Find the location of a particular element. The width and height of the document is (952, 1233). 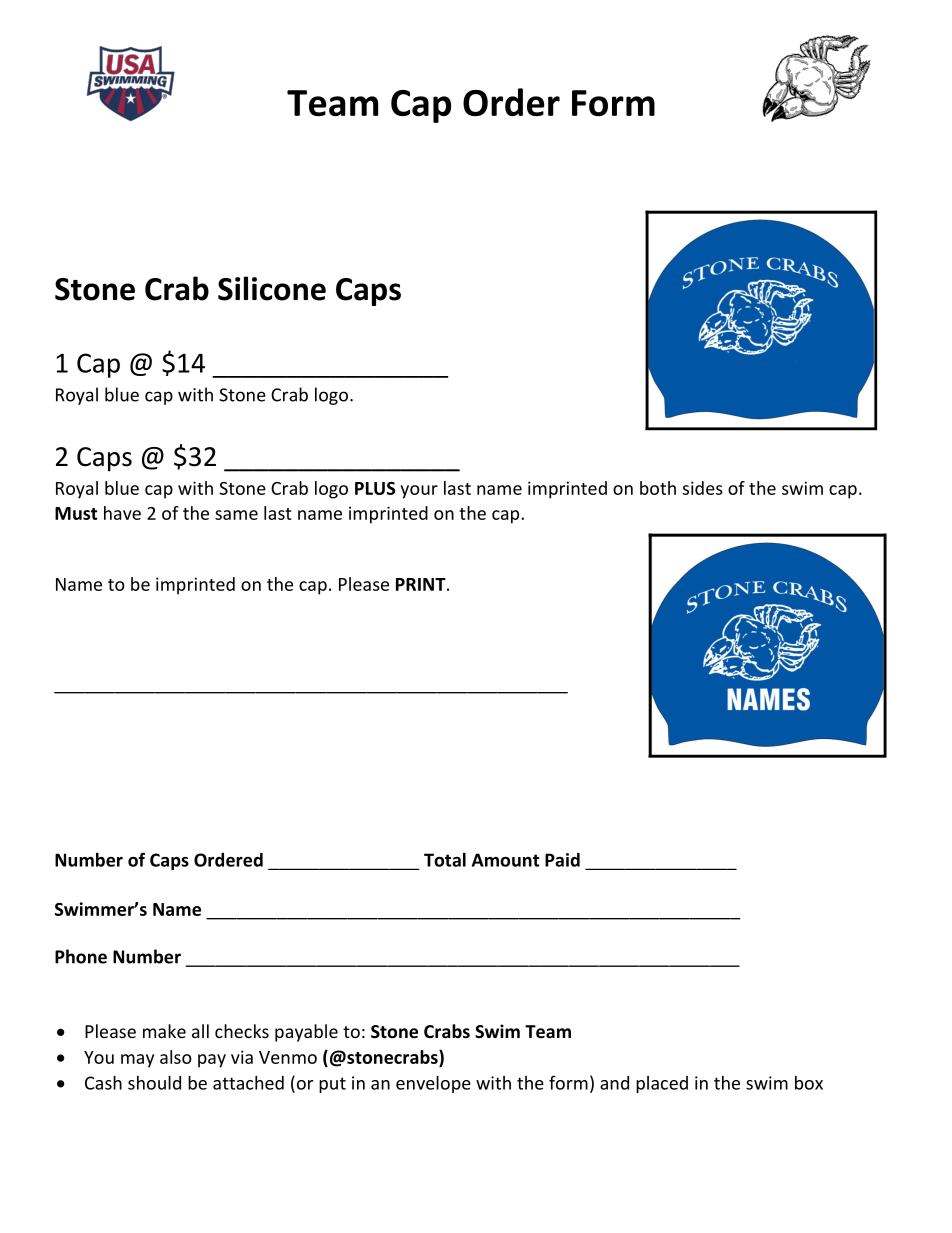

sides is located at coordinates (703, 488).
